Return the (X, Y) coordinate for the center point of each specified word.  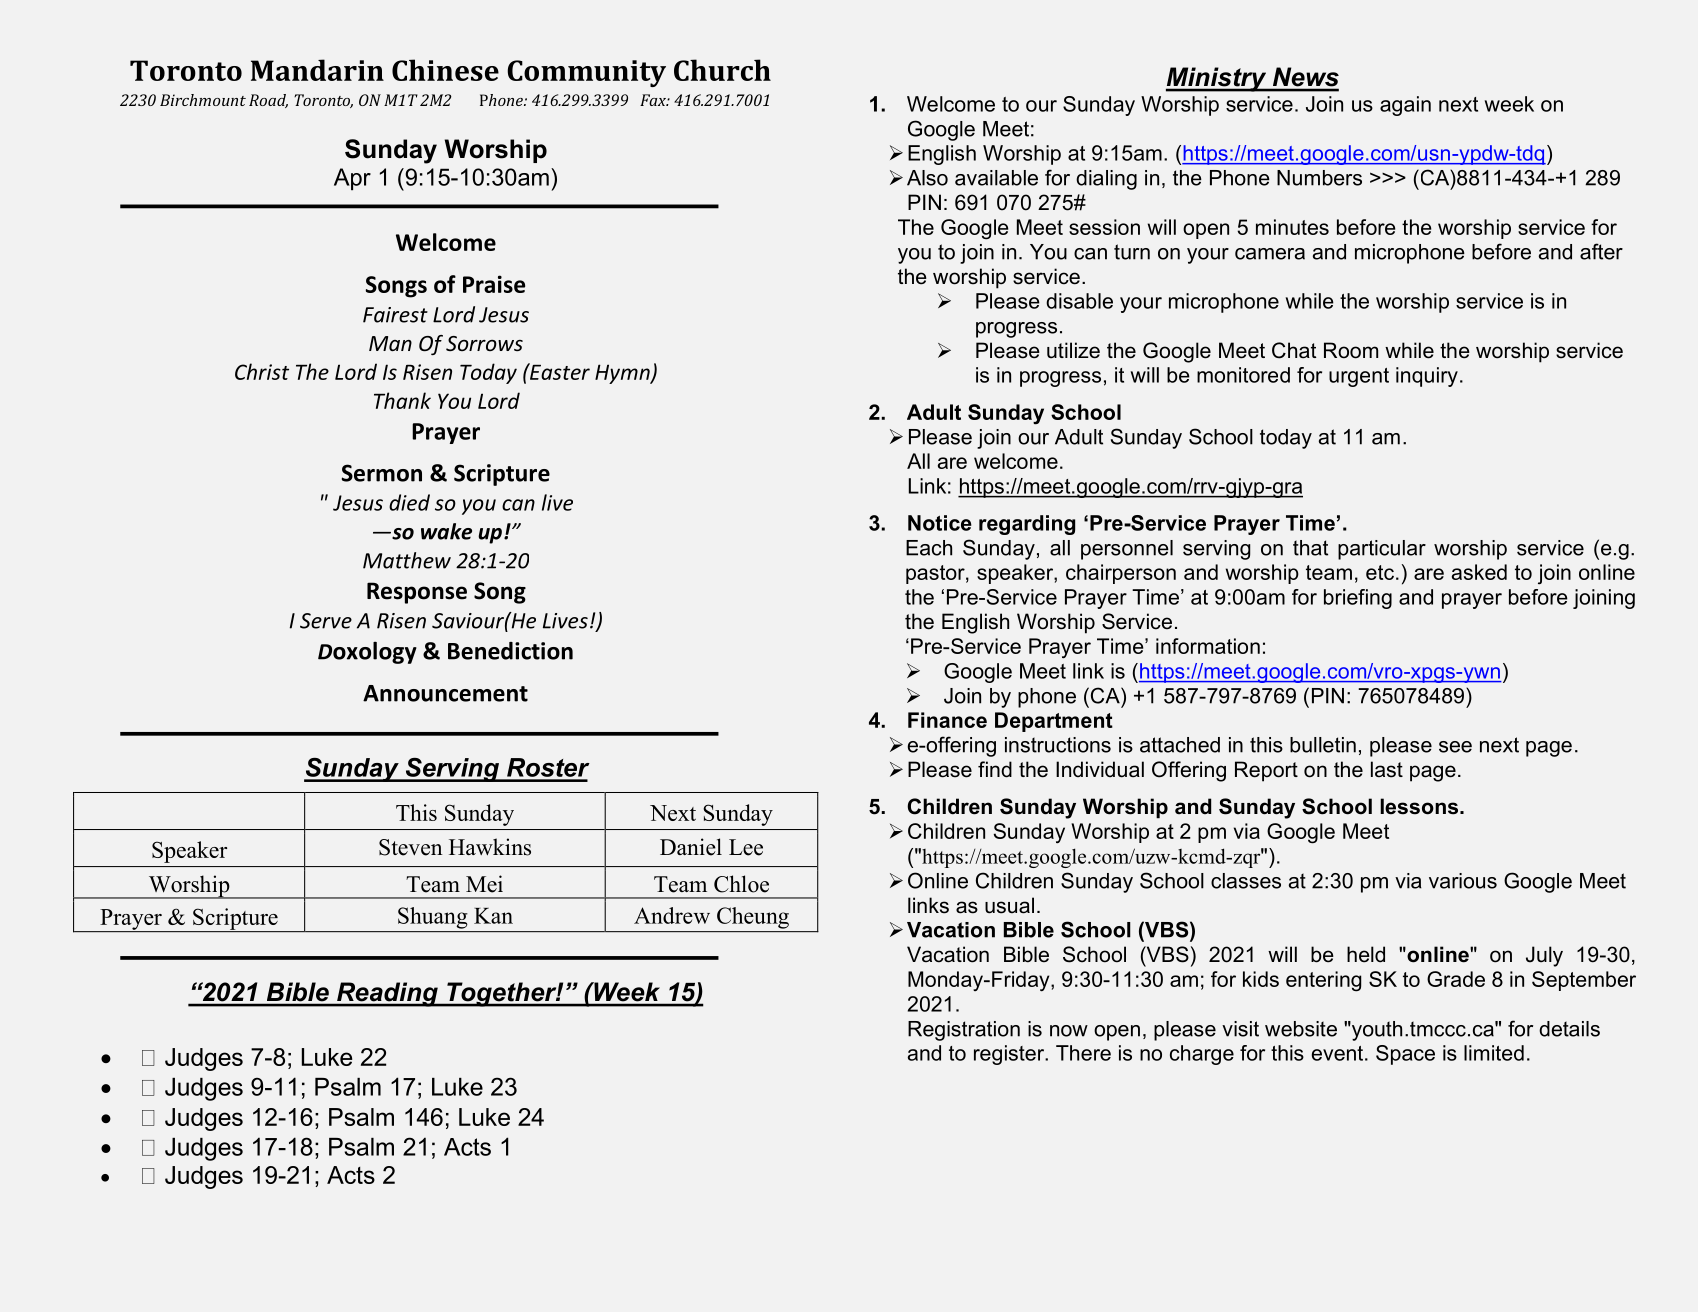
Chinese (445, 70)
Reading (387, 994)
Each (929, 548)
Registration (964, 1031)
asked (1479, 572)
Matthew (407, 560)
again (1405, 106)
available (996, 178)
